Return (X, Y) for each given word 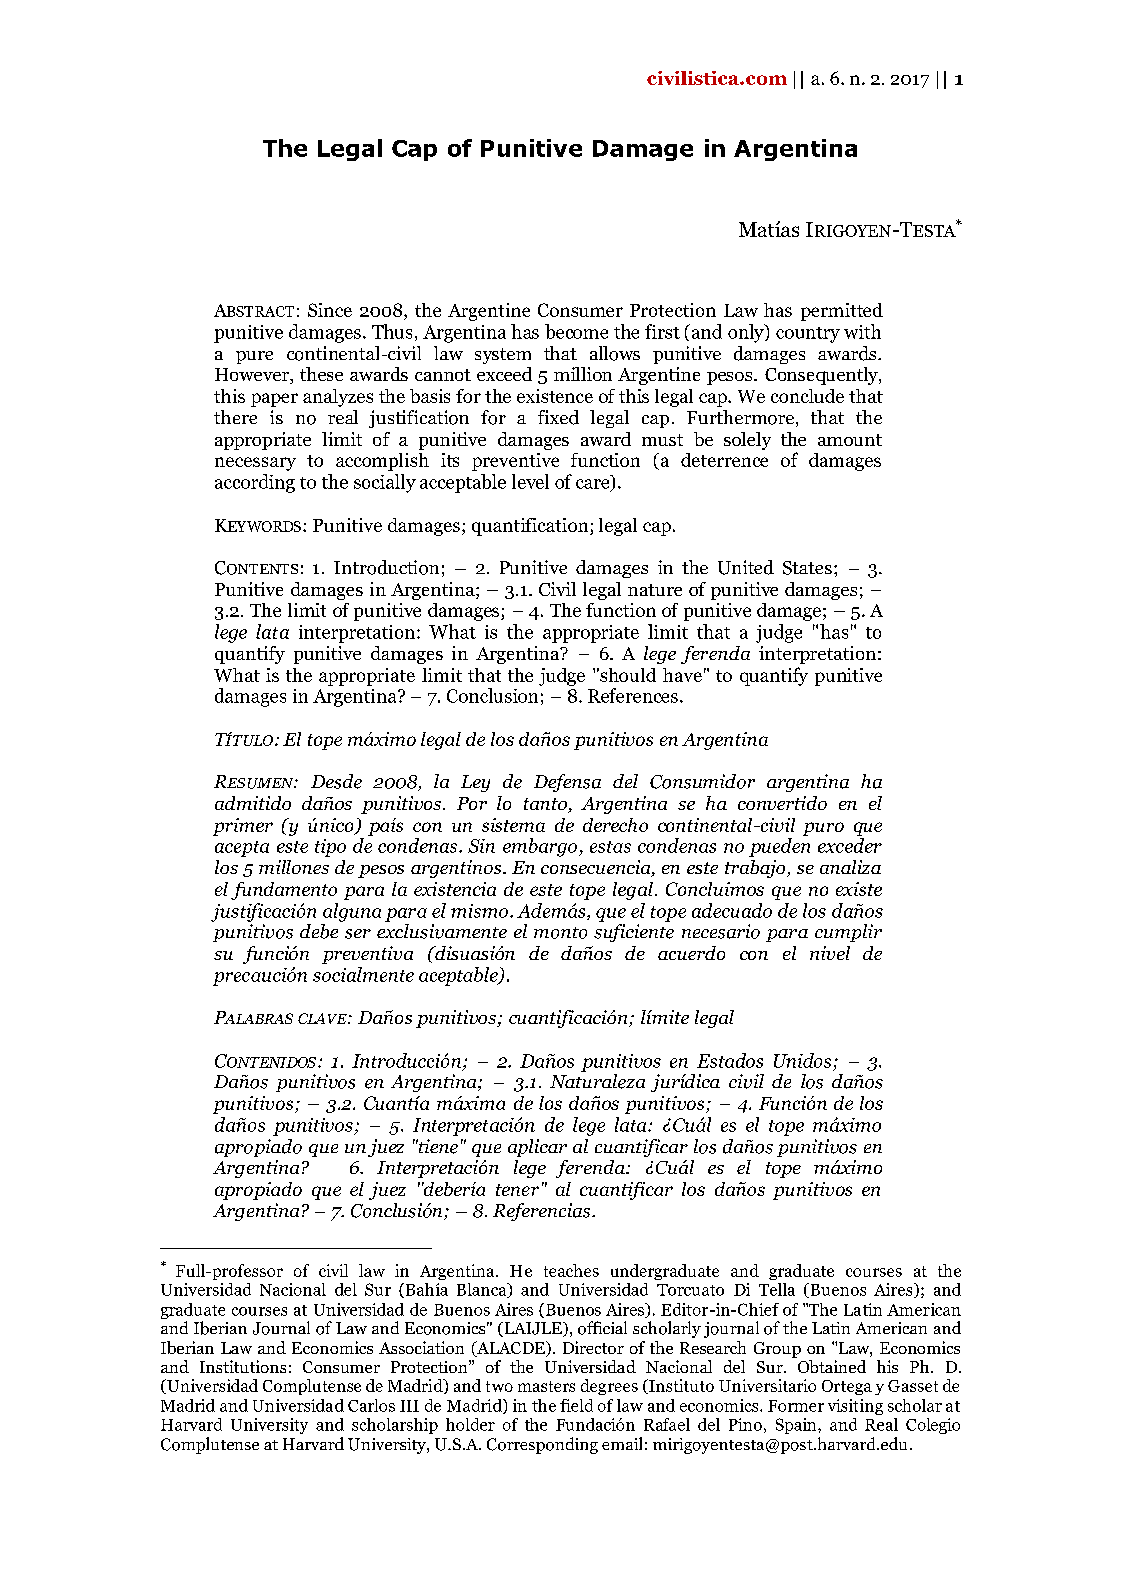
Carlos (371, 1405)
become (576, 331)
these (321, 374)
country (808, 335)
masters (546, 1386)
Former (796, 1406)
